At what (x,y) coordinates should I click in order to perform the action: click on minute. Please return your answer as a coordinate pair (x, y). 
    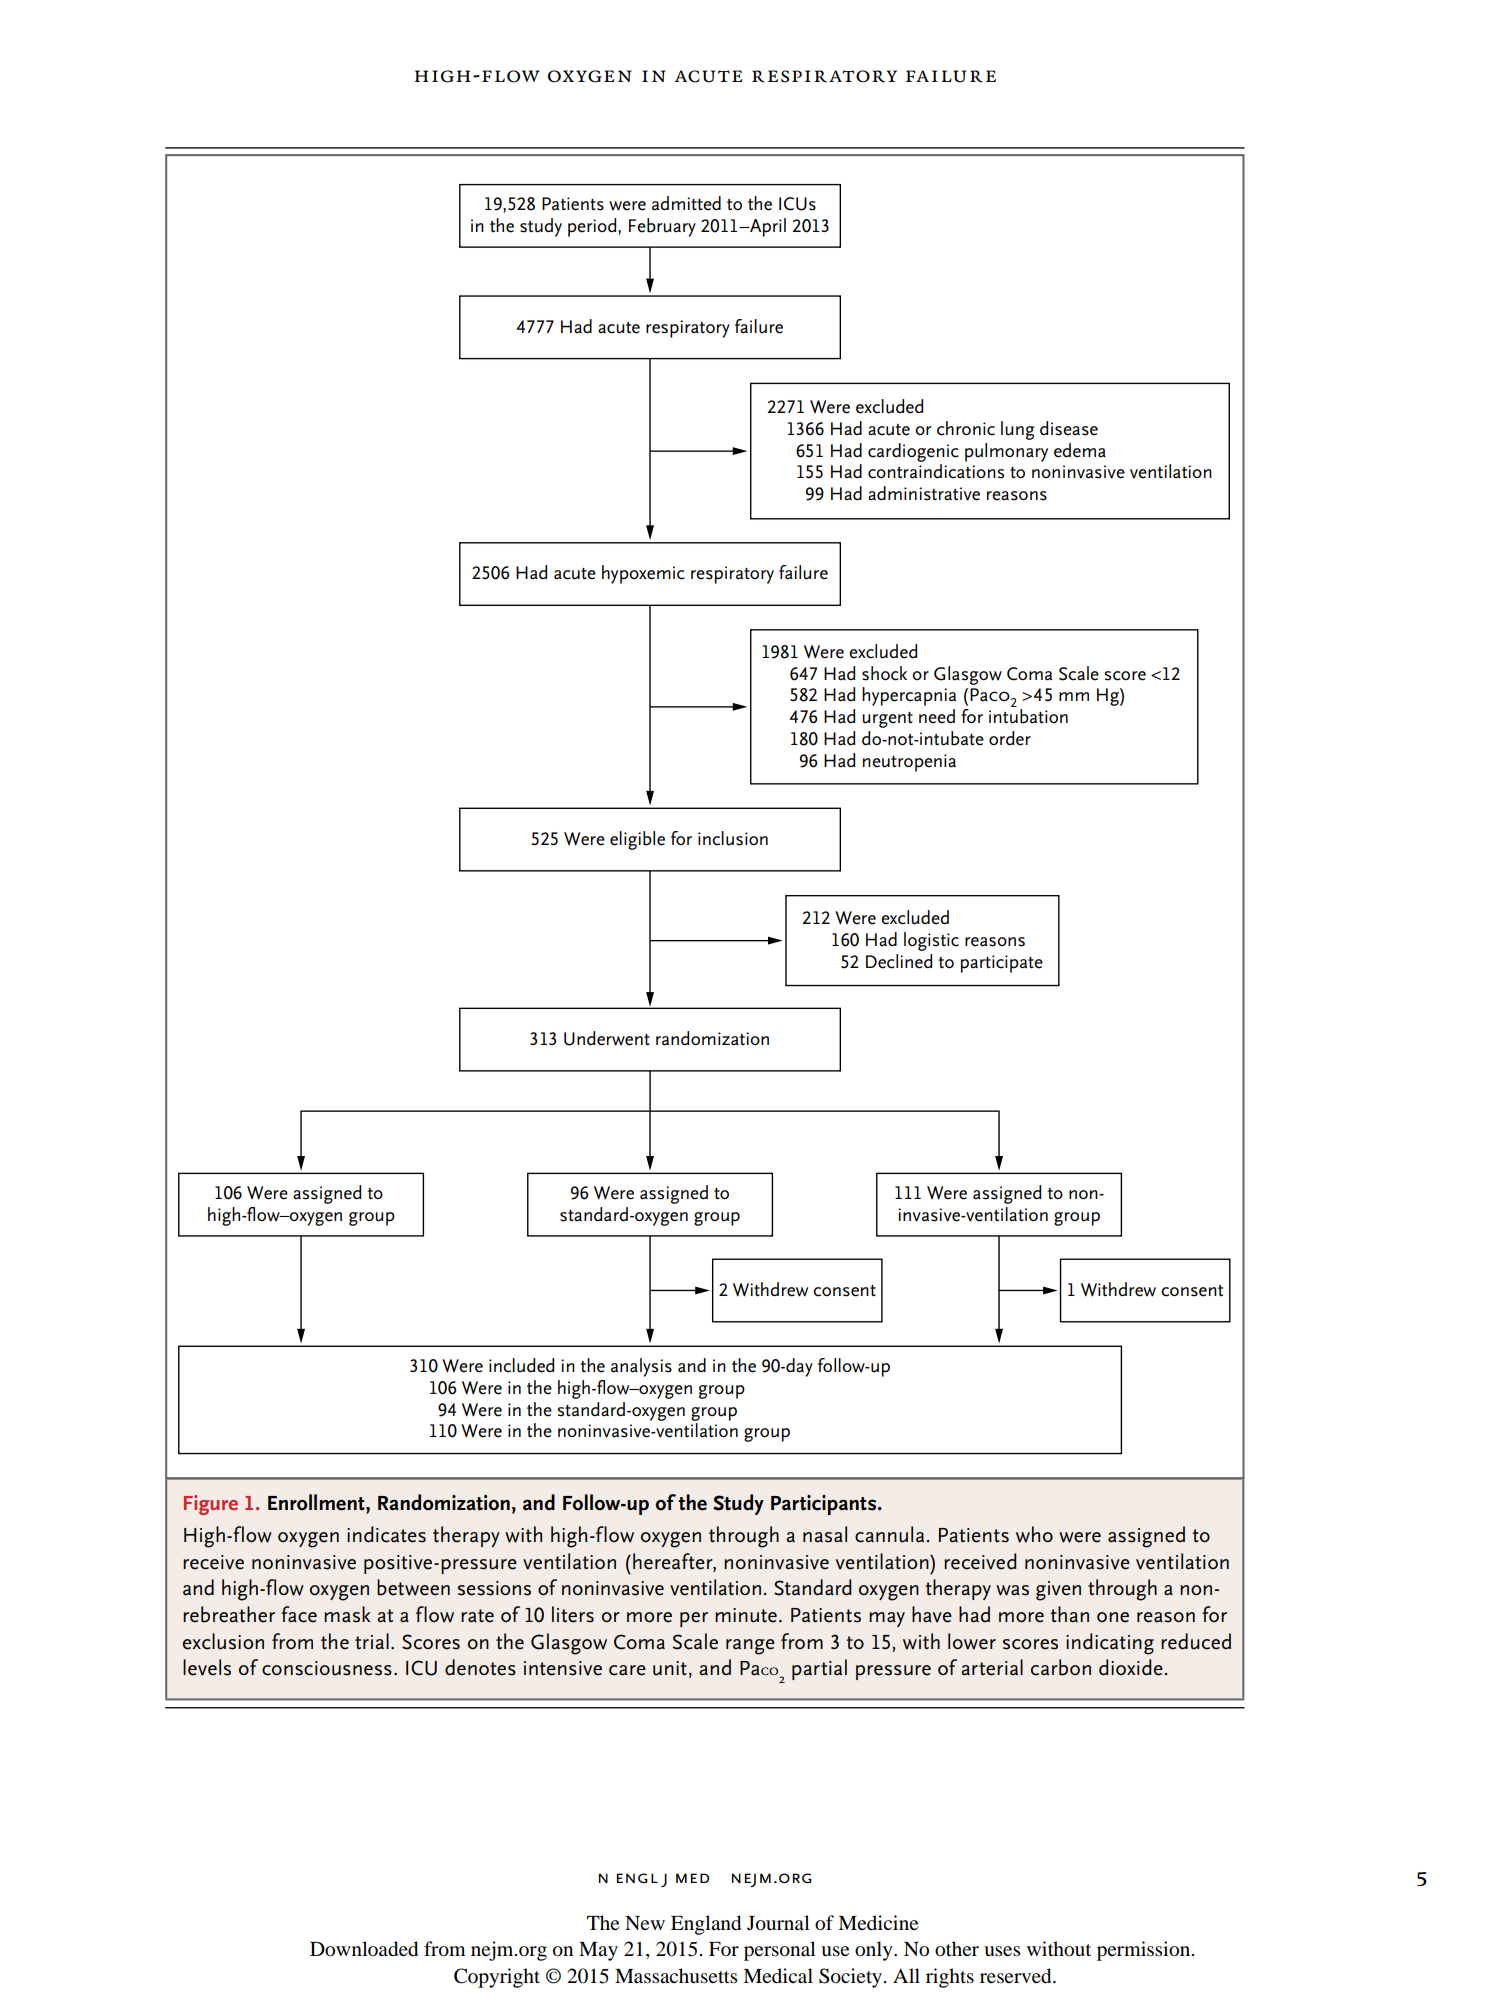
    Looking at the image, I should click on (746, 1615).
